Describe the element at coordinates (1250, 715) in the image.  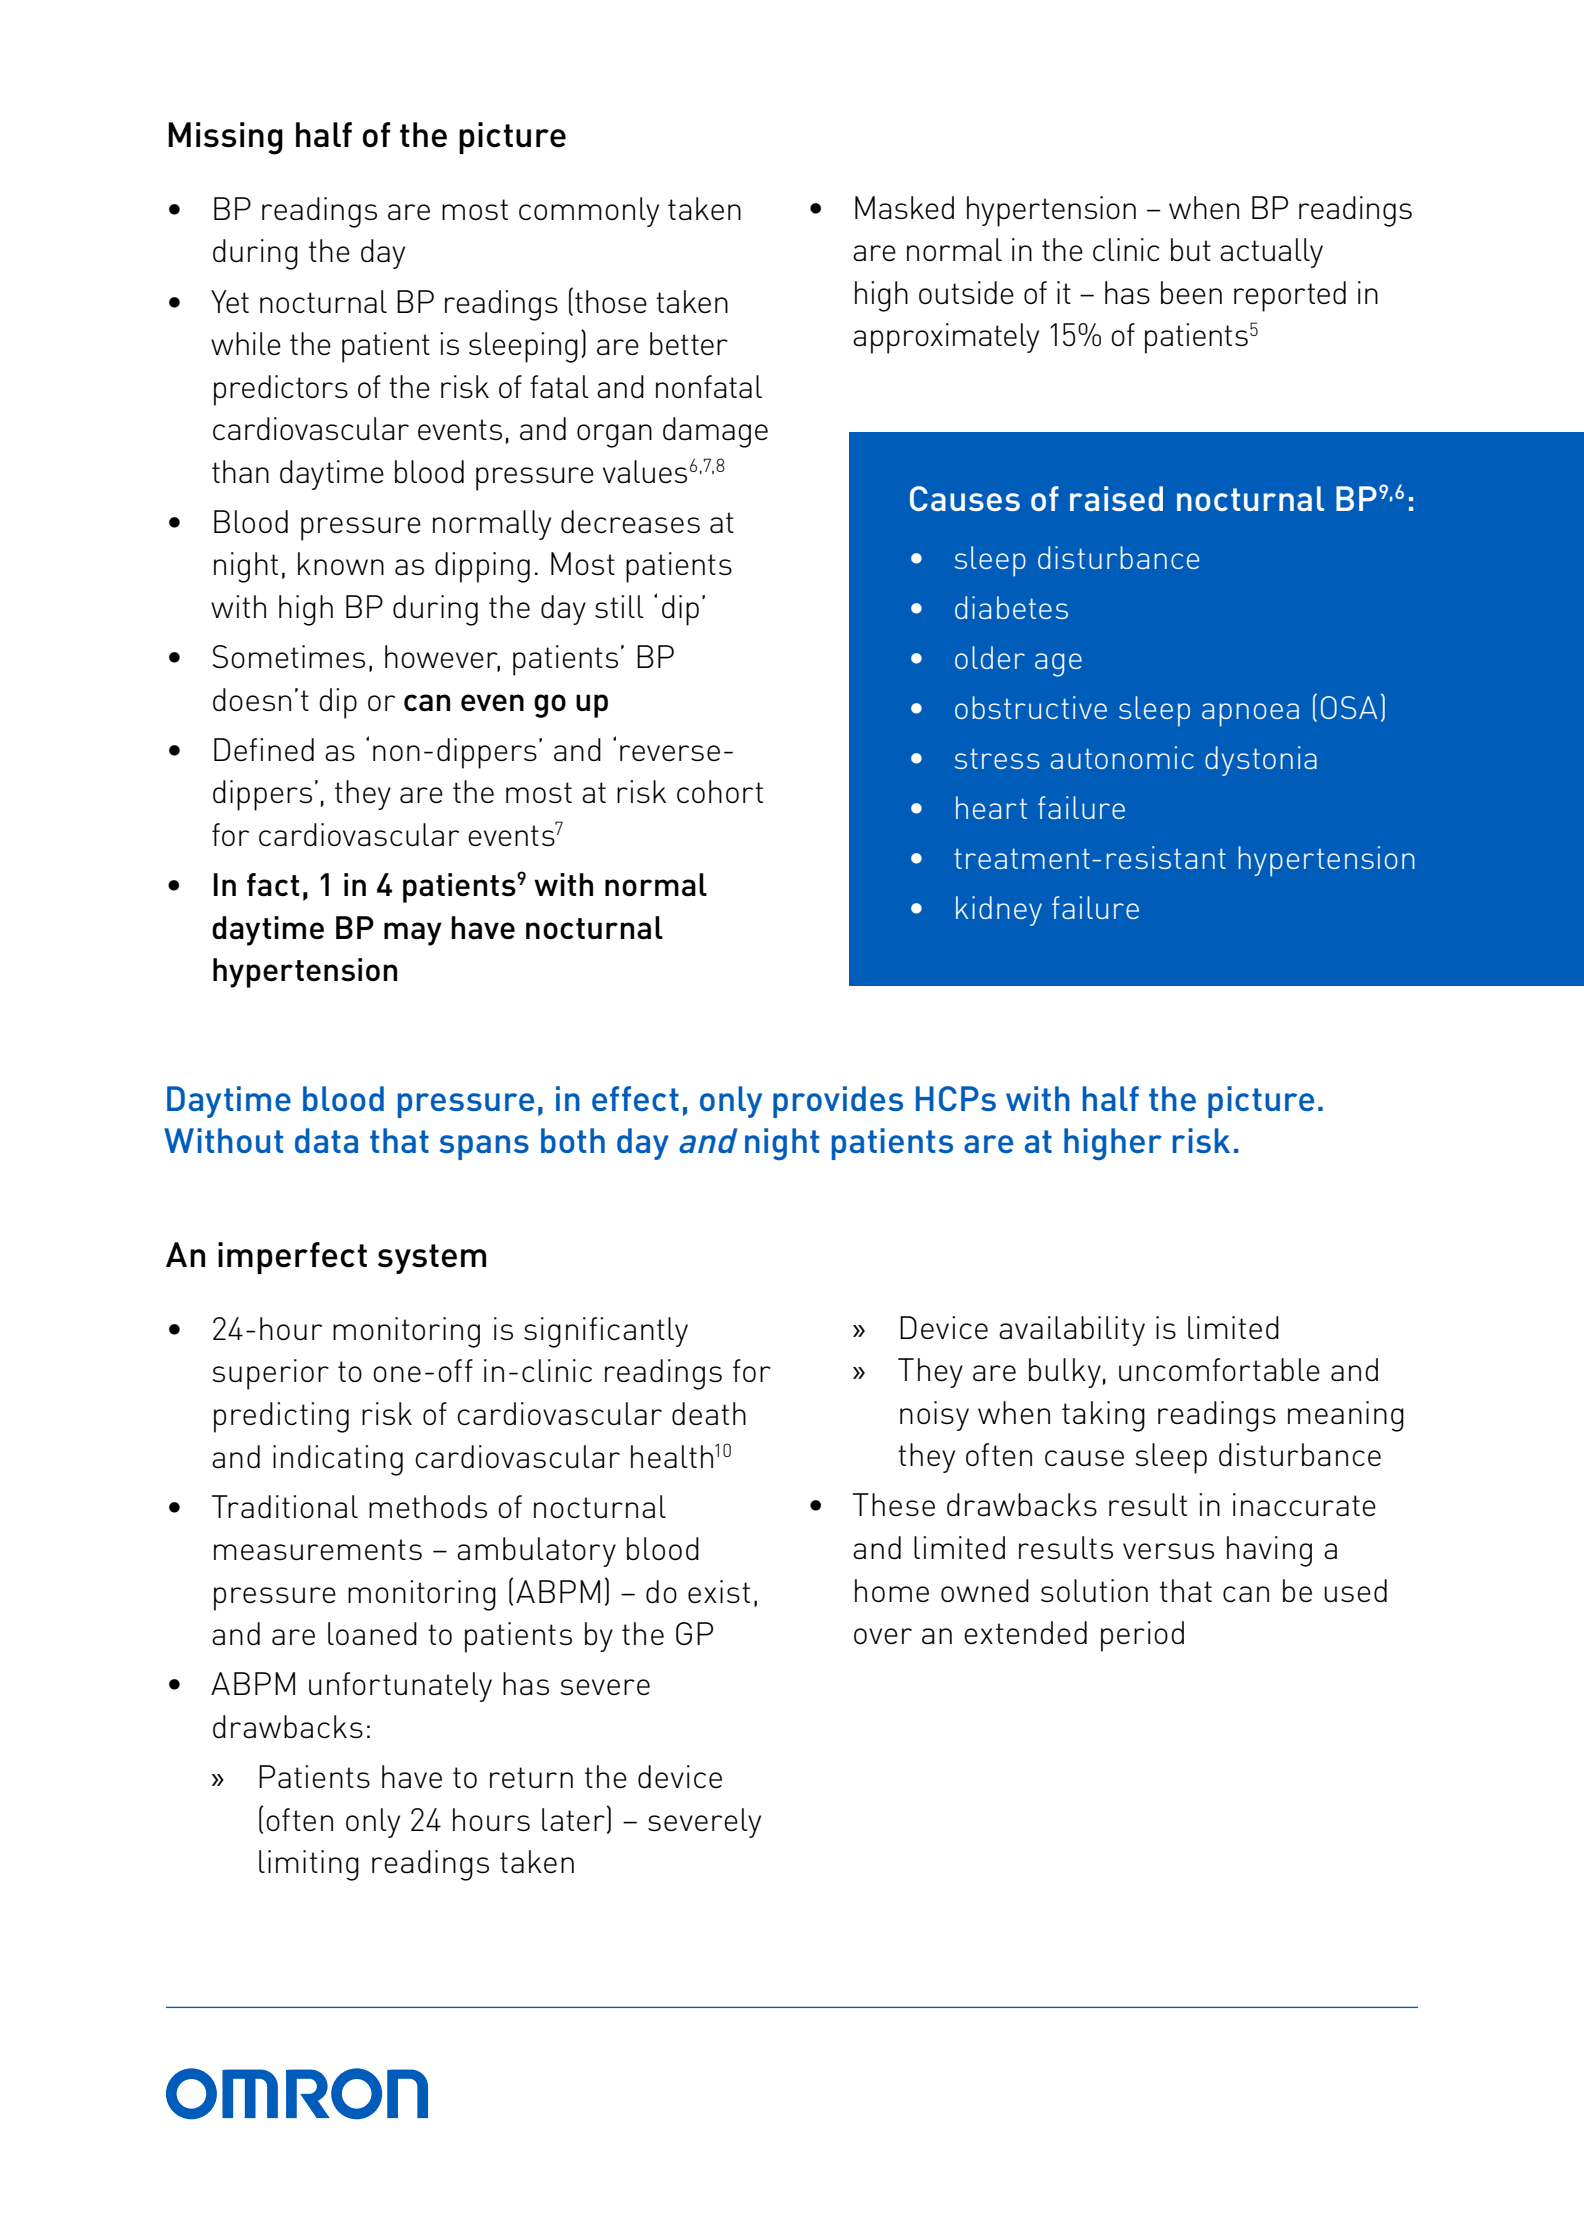
I see `apnoea` at that location.
